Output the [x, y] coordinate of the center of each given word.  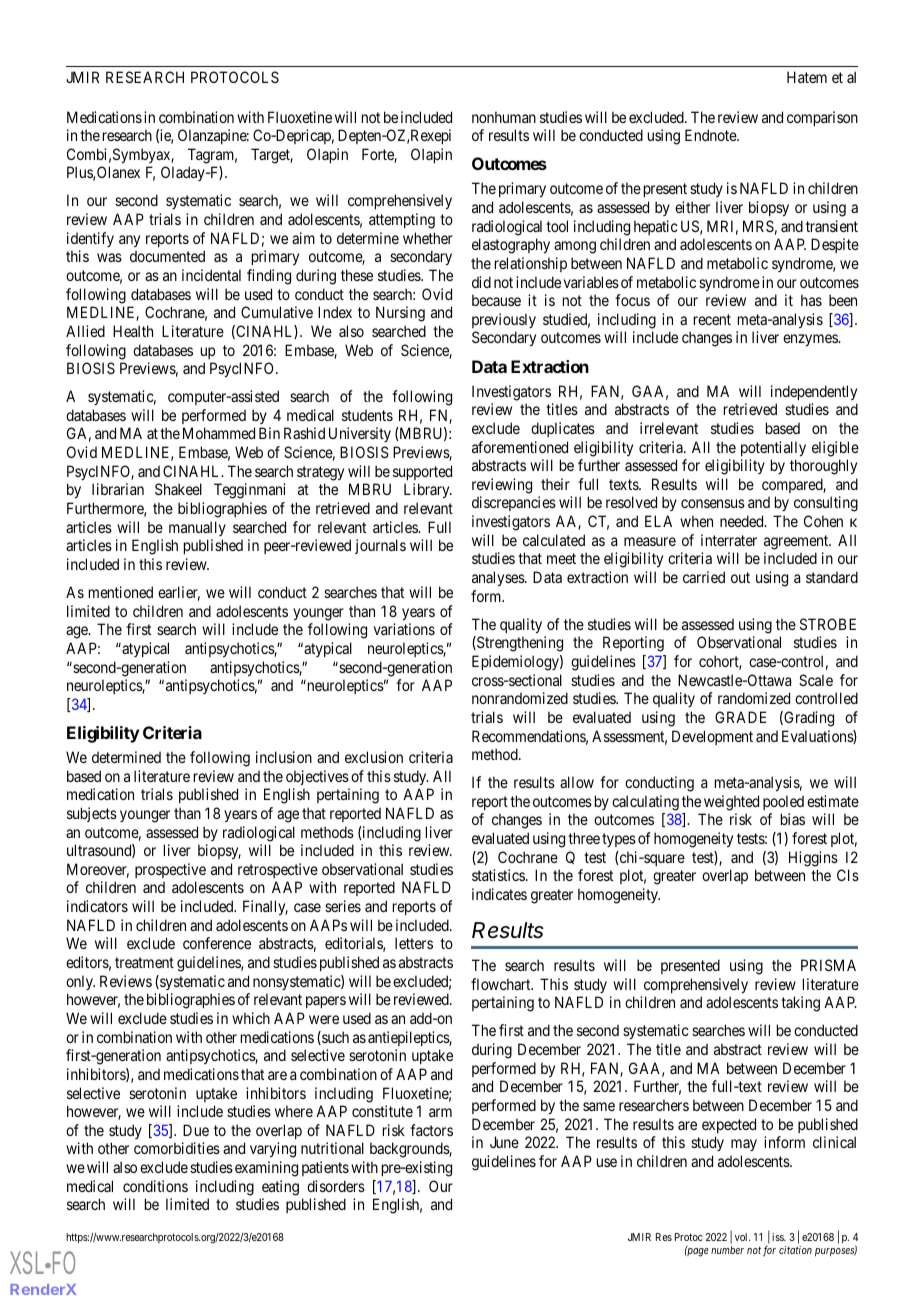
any [129, 241]
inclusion [284, 757]
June [504, 1142]
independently [814, 392]
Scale [816, 680]
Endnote [711, 135]
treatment [144, 962]
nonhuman [504, 117]
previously [504, 320]
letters [414, 943]
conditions [155, 1186]
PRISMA [828, 965]
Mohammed [219, 433]
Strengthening [519, 644]
